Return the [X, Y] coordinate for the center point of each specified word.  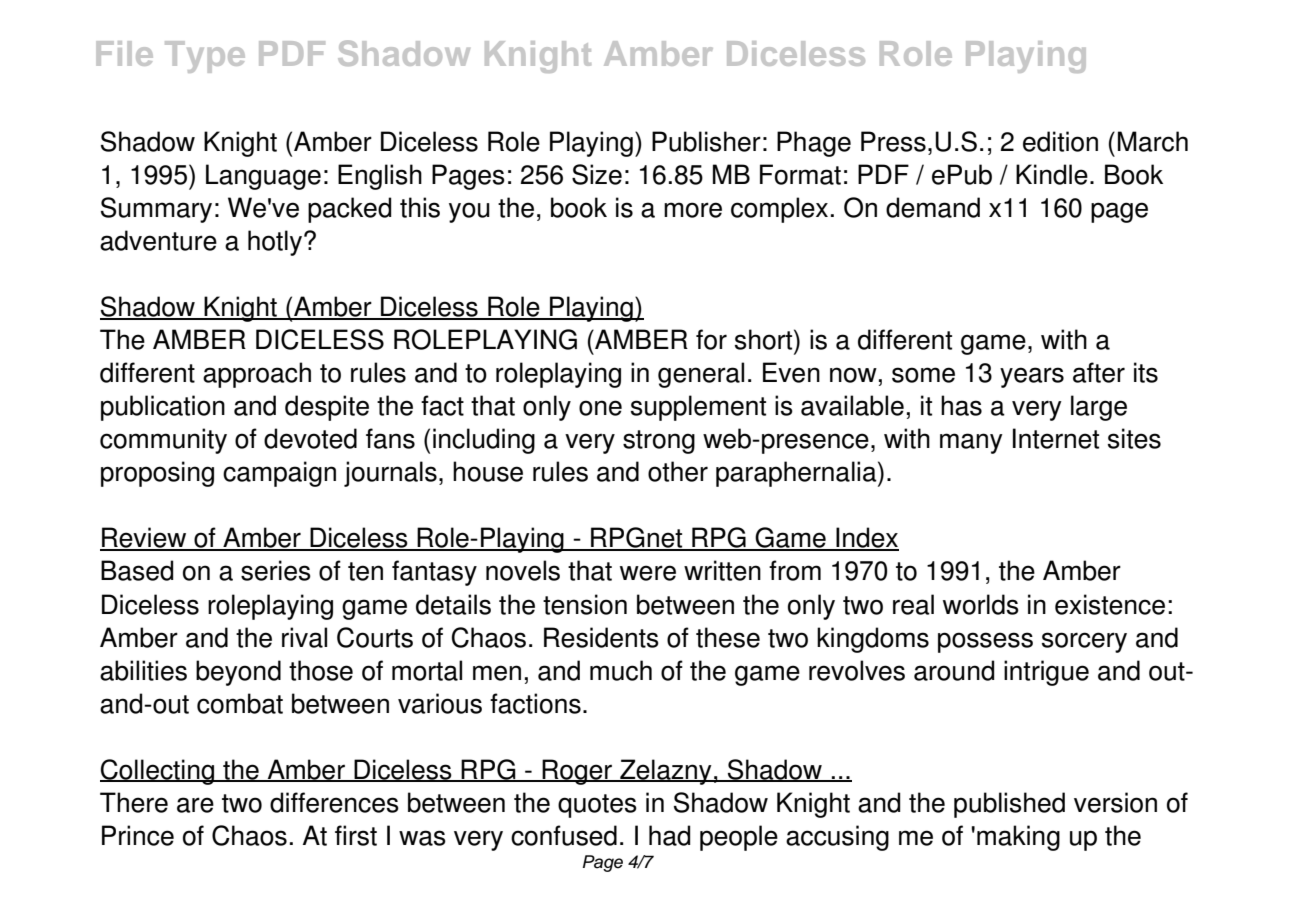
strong [659, 442]
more [693, 210]
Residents [601, 637]
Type [205, 57]
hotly [275, 243]
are [195, 805]
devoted [310, 438]
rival [304, 637]
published [1009, 805]
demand [933, 207]
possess [985, 642]
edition [1060, 141]
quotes [597, 806]
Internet [1056, 438]
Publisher [706, 141]
